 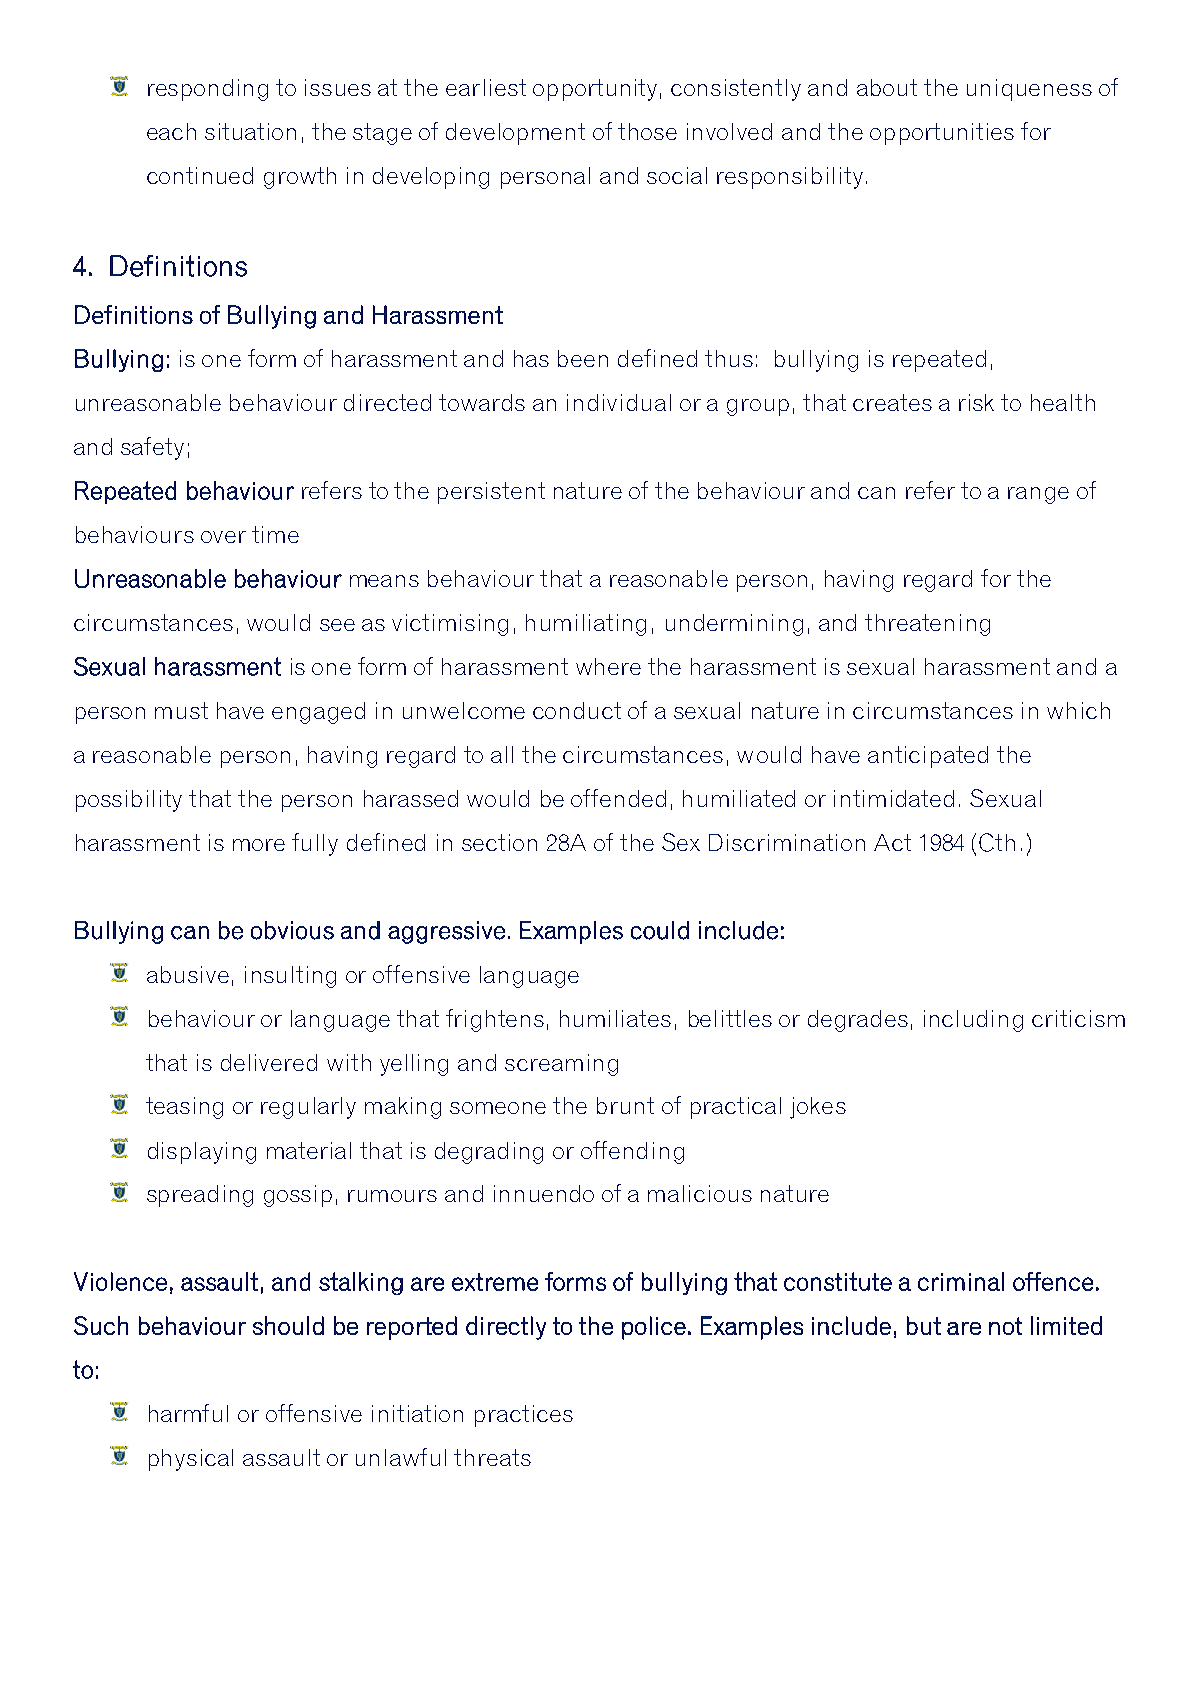 What do you see at coordinates (595, 90) in the image?
I see `opportunity` at bounding box center [595, 90].
